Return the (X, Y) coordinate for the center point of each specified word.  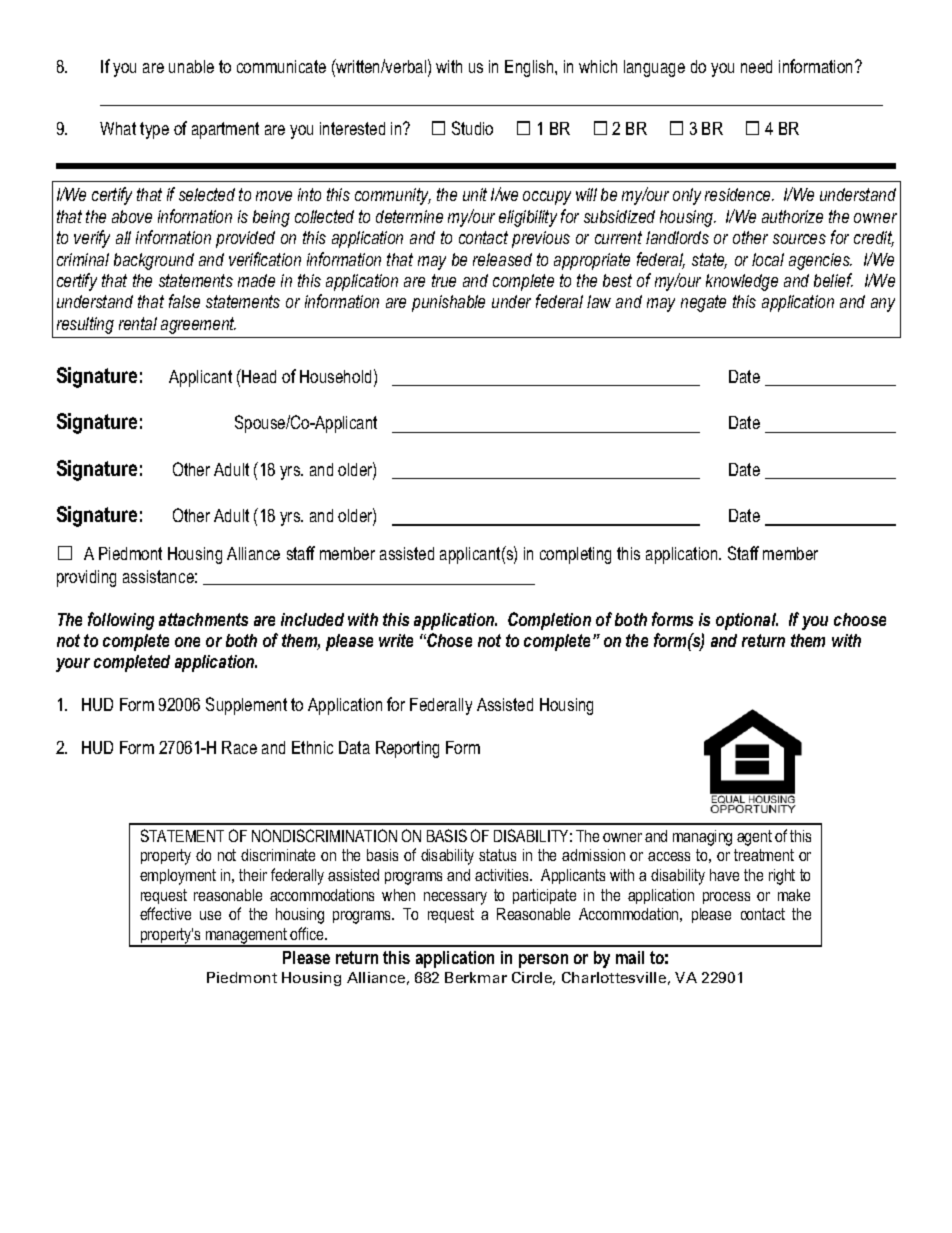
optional (747, 621)
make (794, 895)
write (396, 640)
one (187, 642)
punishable (448, 303)
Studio (472, 128)
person (543, 961)
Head (259, 376)
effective (165, 913)
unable (191, 66)
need (756, 66)
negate (703, 303)
